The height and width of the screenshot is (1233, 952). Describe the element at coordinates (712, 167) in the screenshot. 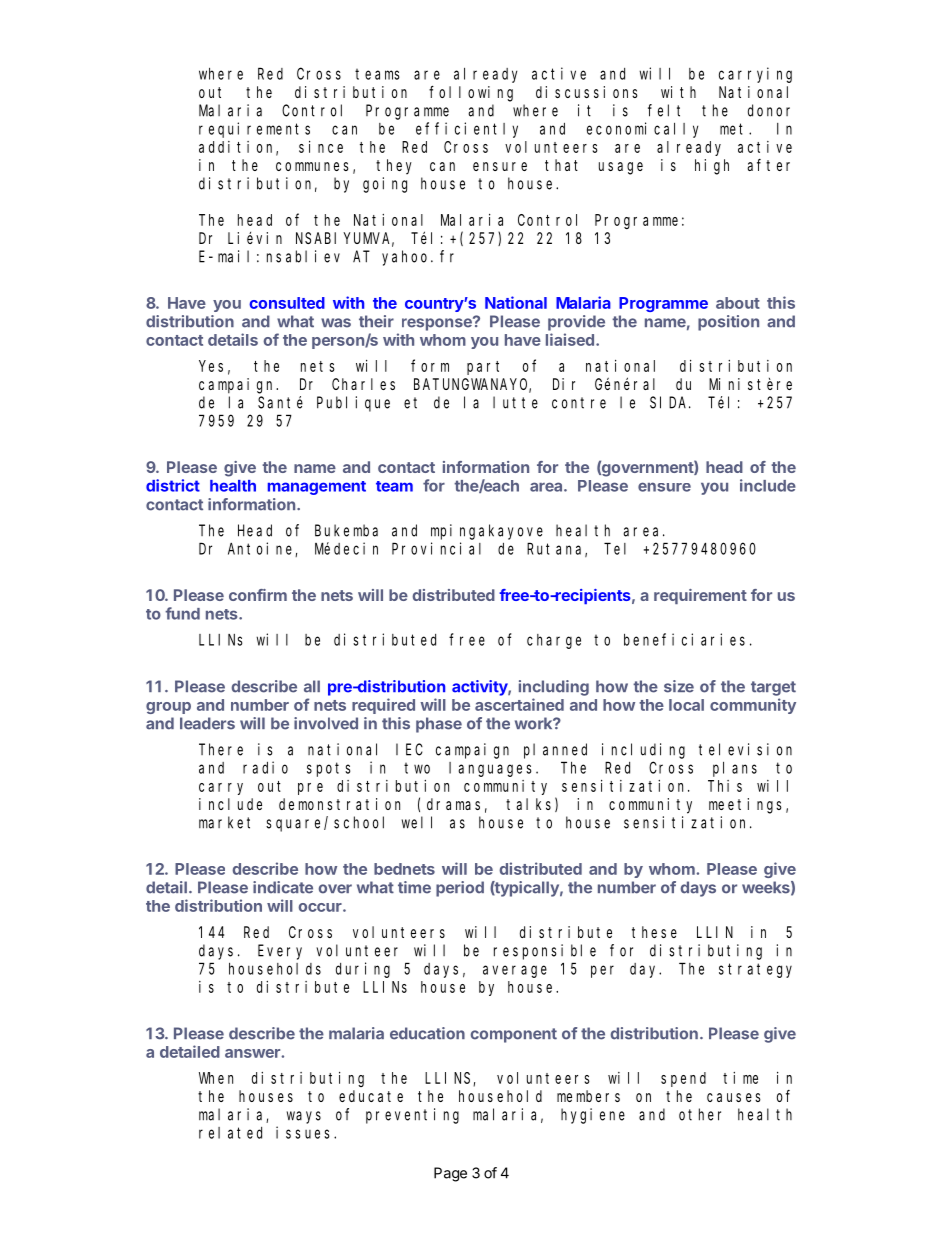

I see `high` at that location.
